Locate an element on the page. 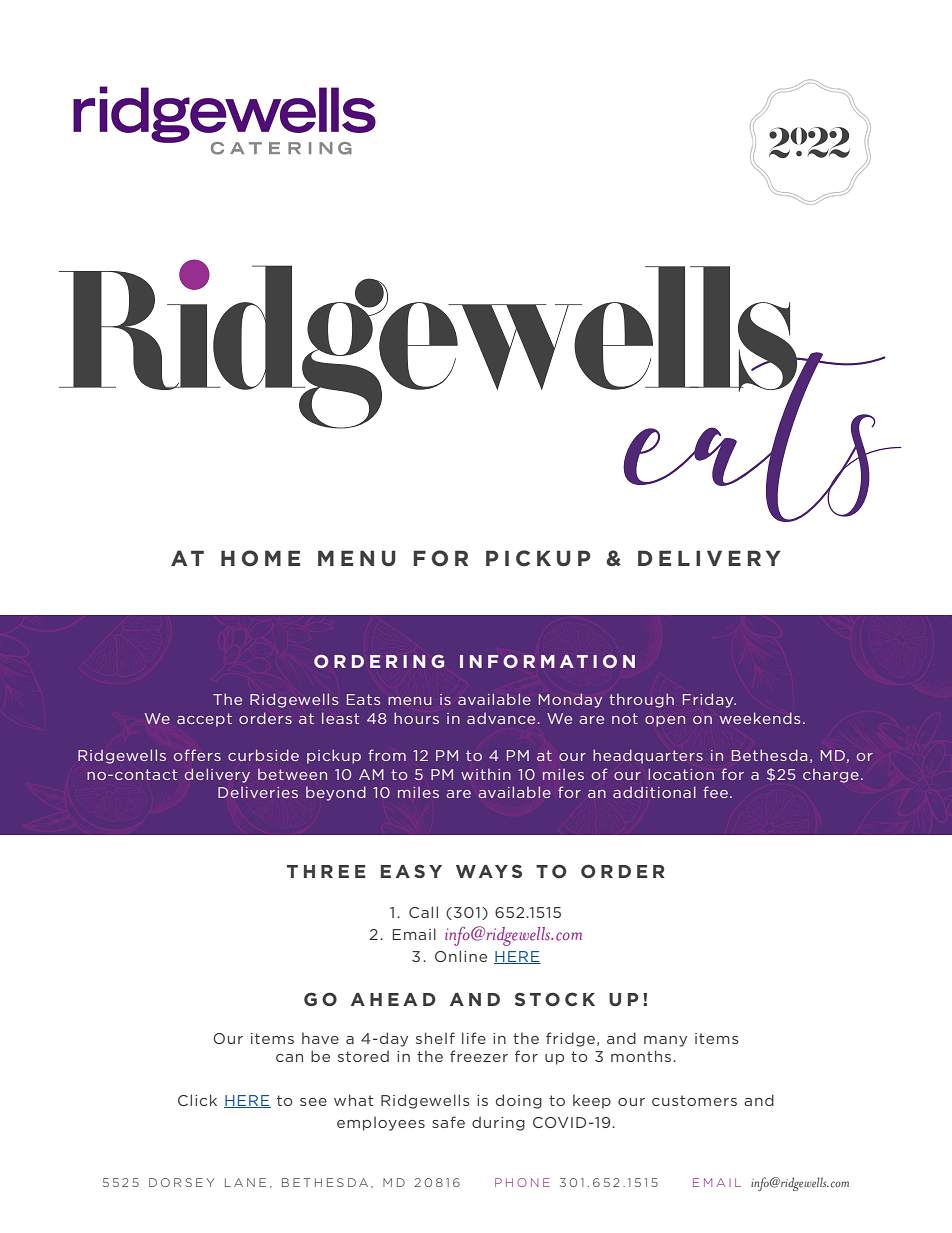 This document has height=1233, width=952. Deliveries is located at coordinates (258, 792).
